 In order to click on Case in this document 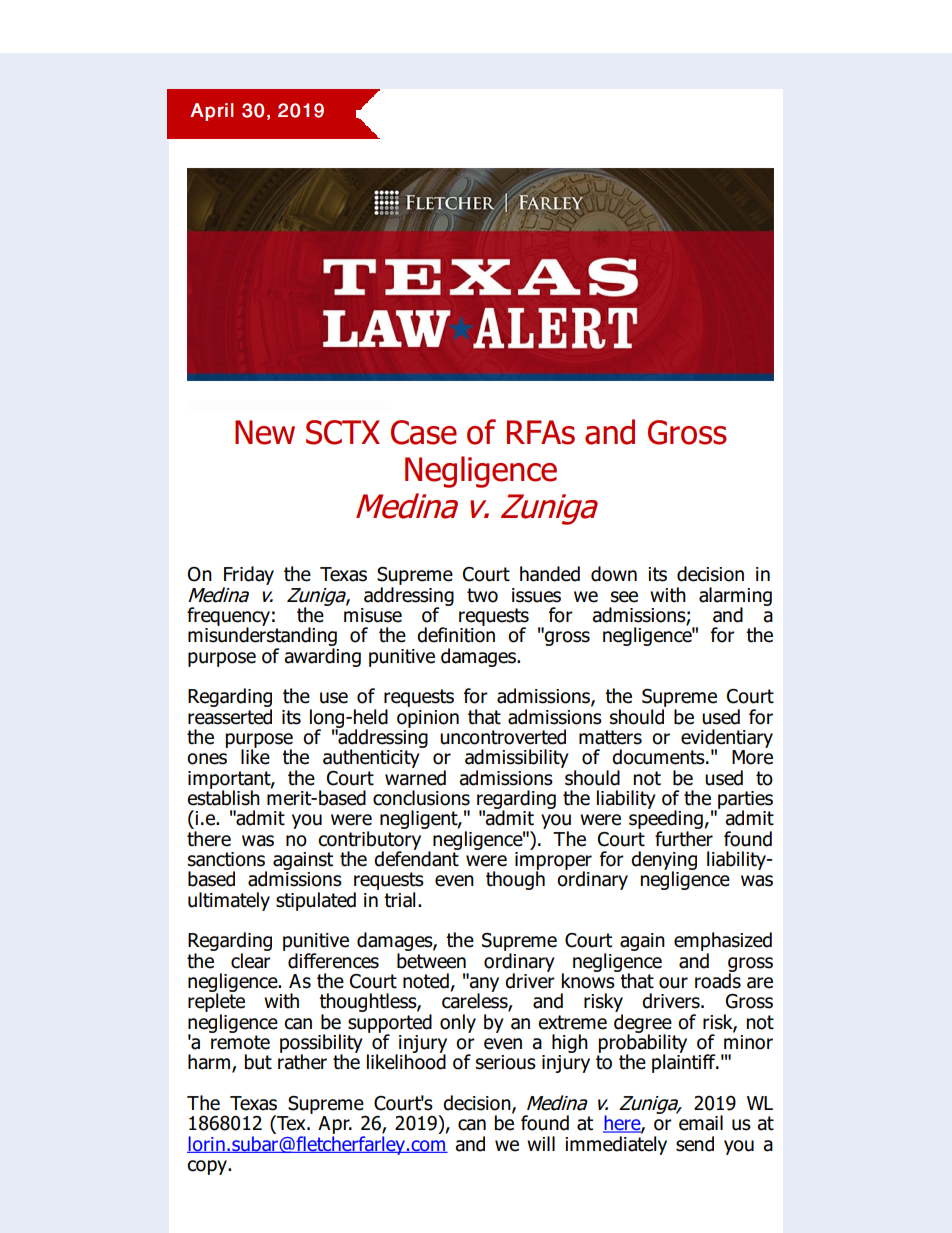, I will do `click(424, 432)`.
